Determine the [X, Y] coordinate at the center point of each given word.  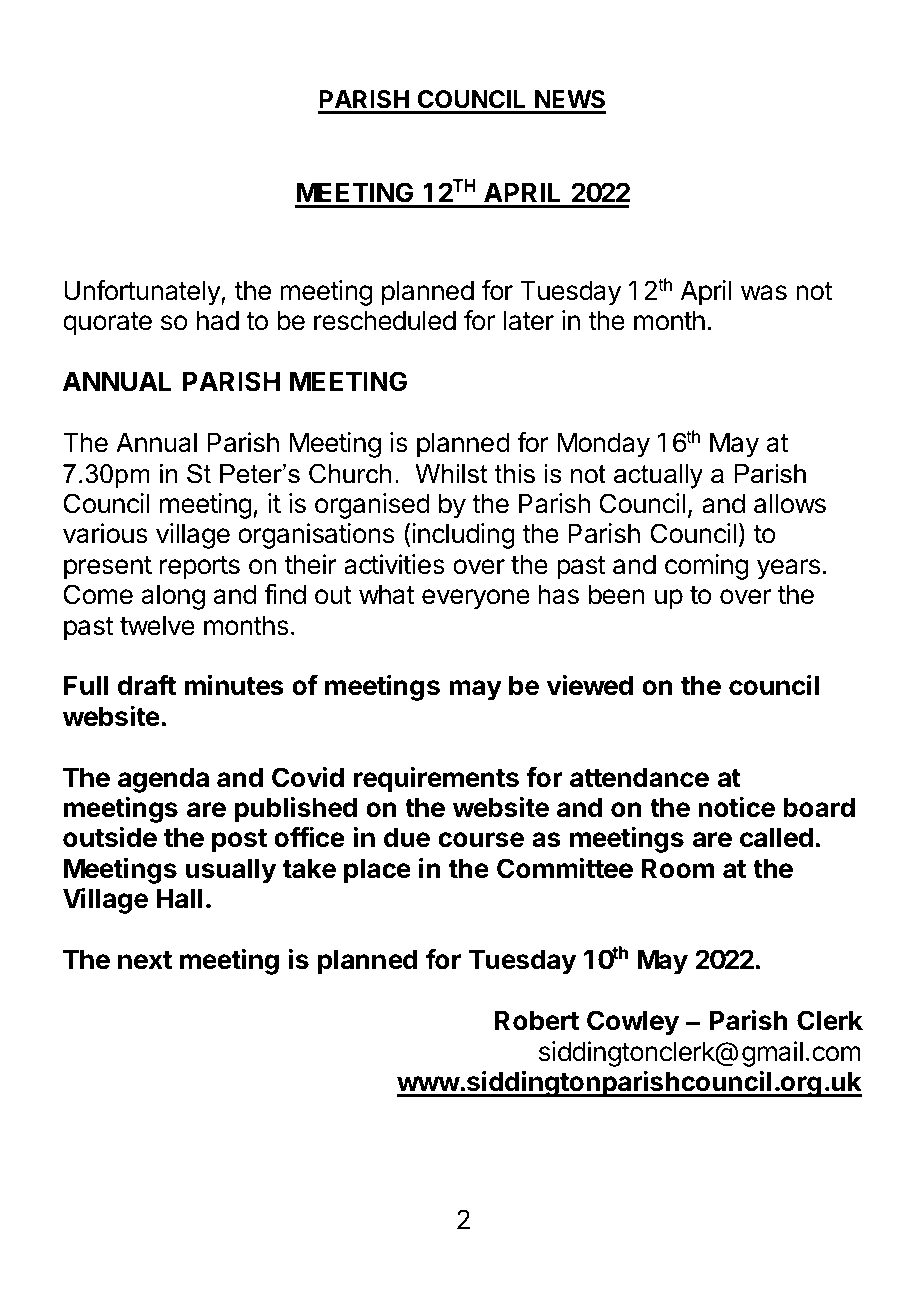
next [145, 960]
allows [790, 503]
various [105, 533]
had [218, 320]
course [481, 840]
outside [110, 837]
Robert [536, 1020]
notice [736, 807]
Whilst [451, 474]
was [764, 293]
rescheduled [385, 320]
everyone [476, 599]
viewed [590, 685]
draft [147, 685]
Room [678, 868]
